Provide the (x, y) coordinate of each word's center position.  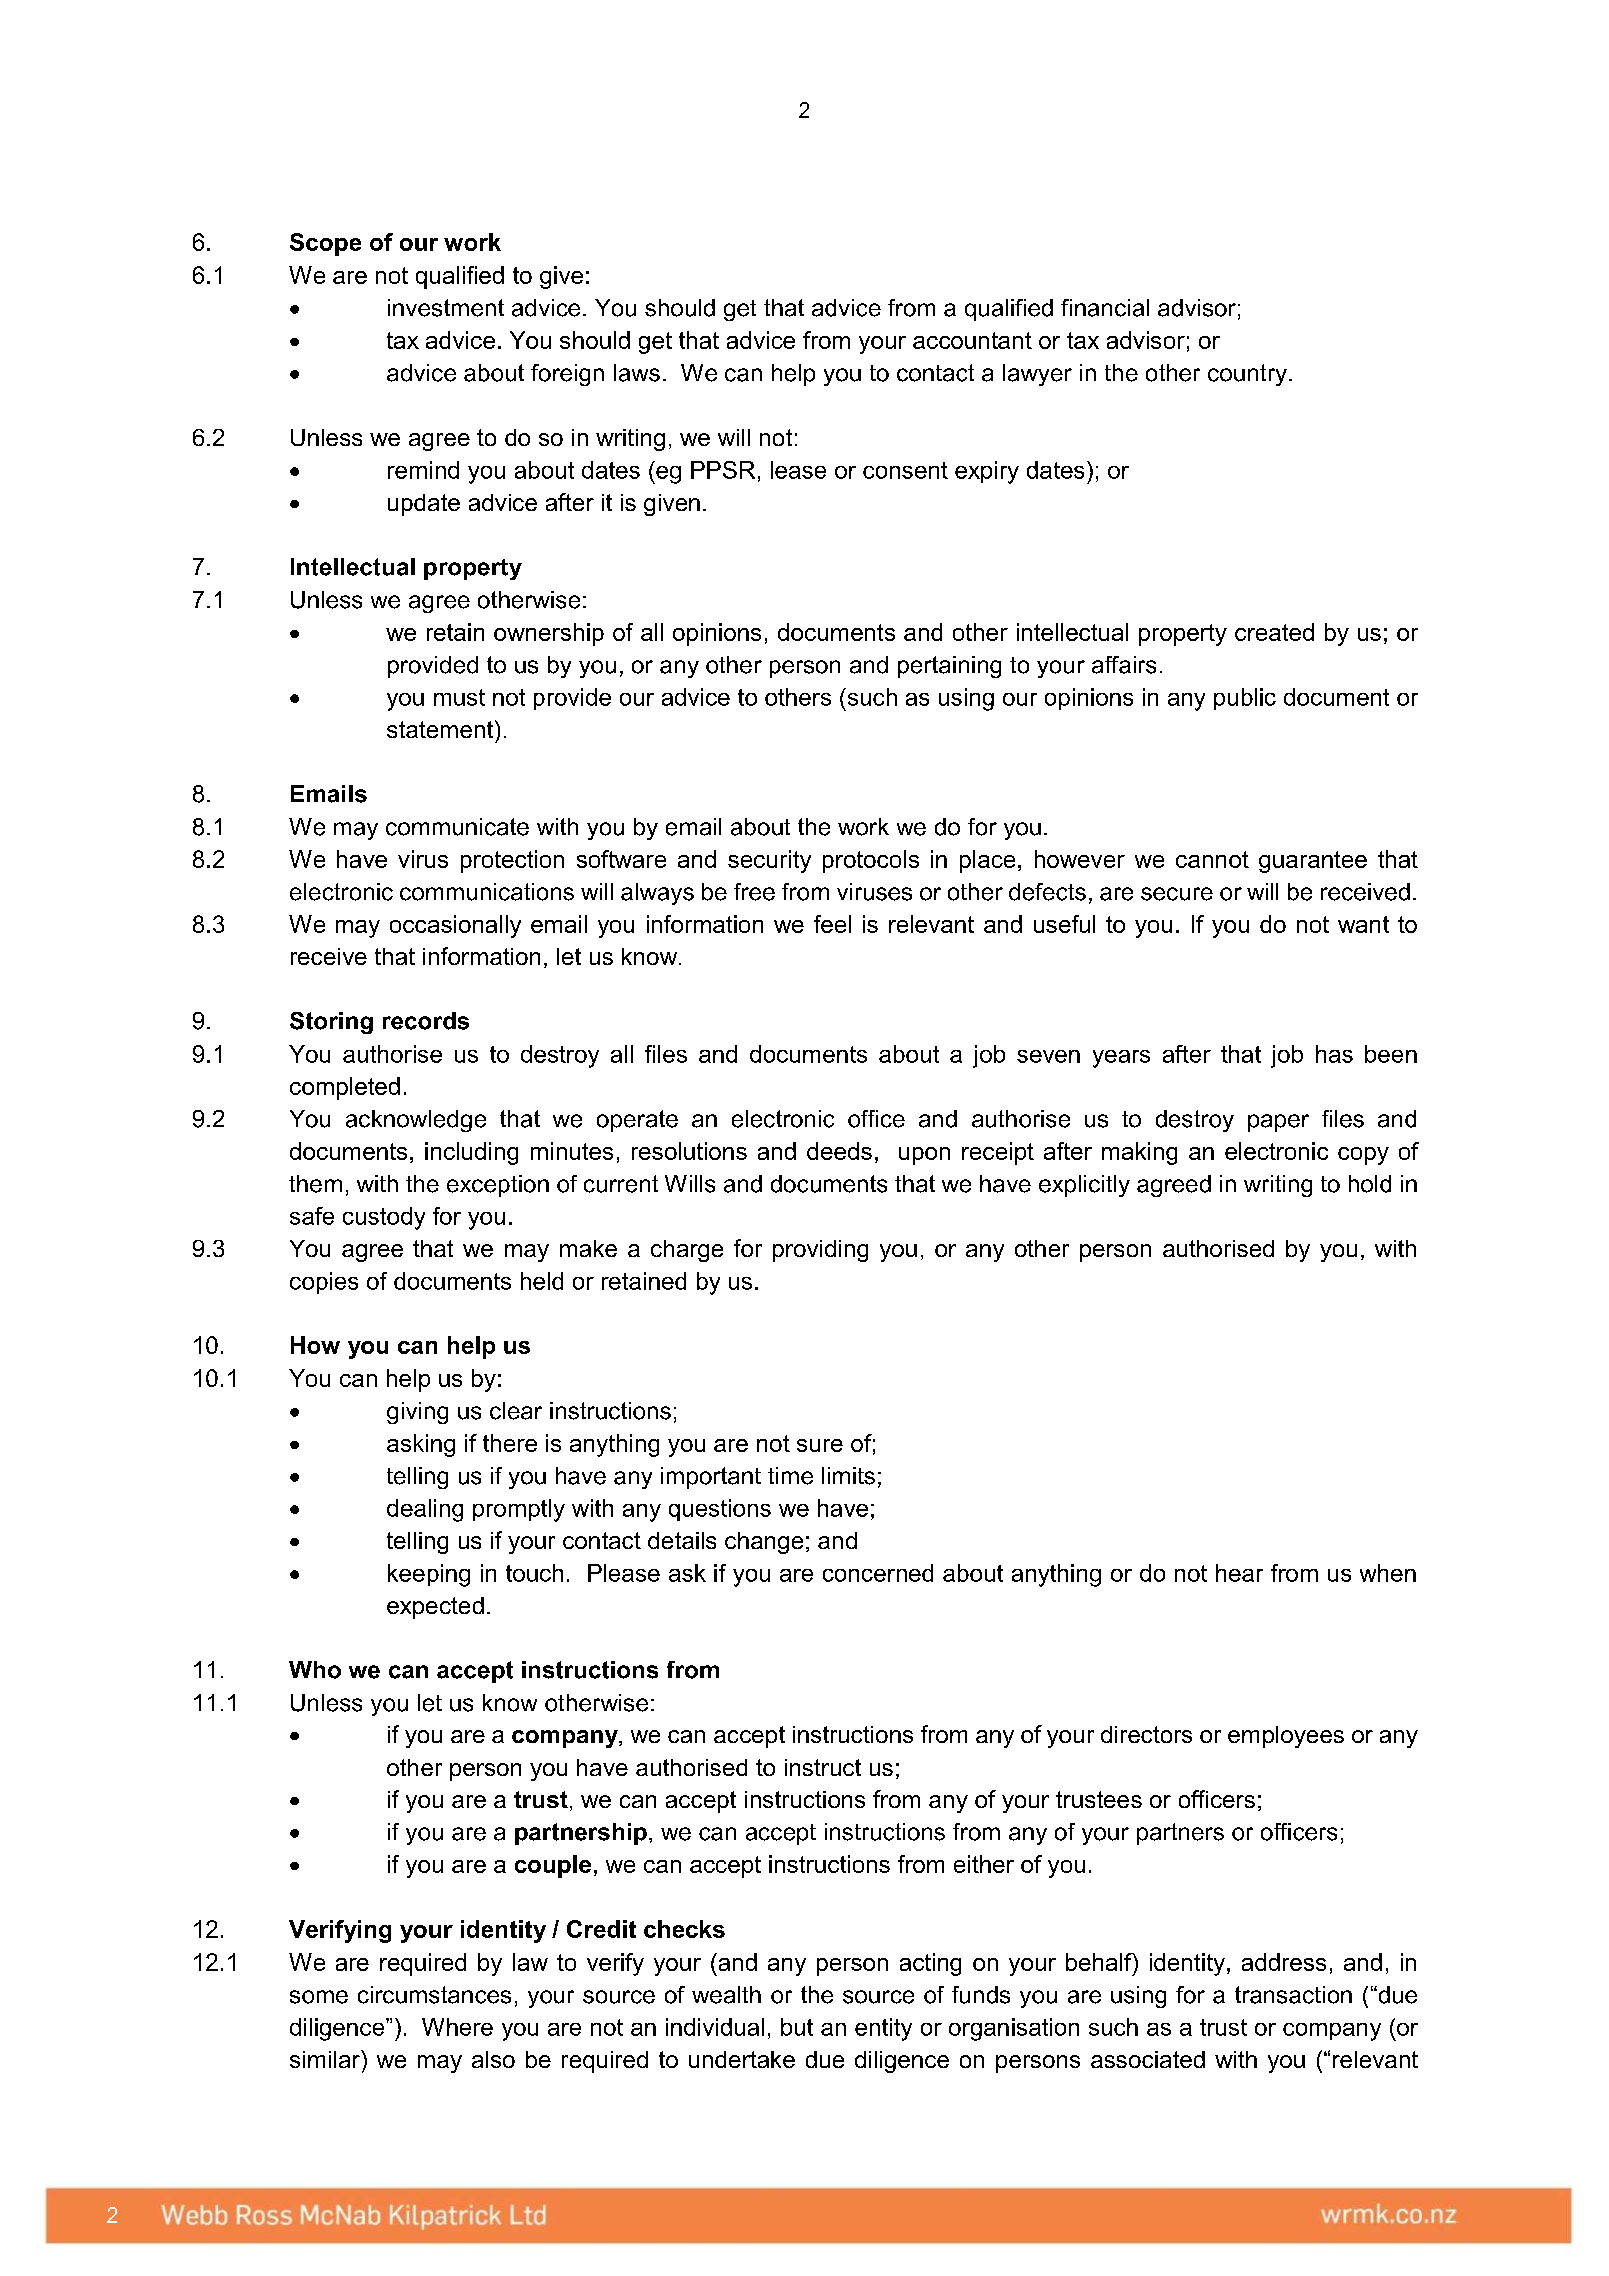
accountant (972, 340)
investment (446, 308)
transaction (1293, 1995)
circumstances (434, 1995)
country (1247, 375)
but (797, 2027)
